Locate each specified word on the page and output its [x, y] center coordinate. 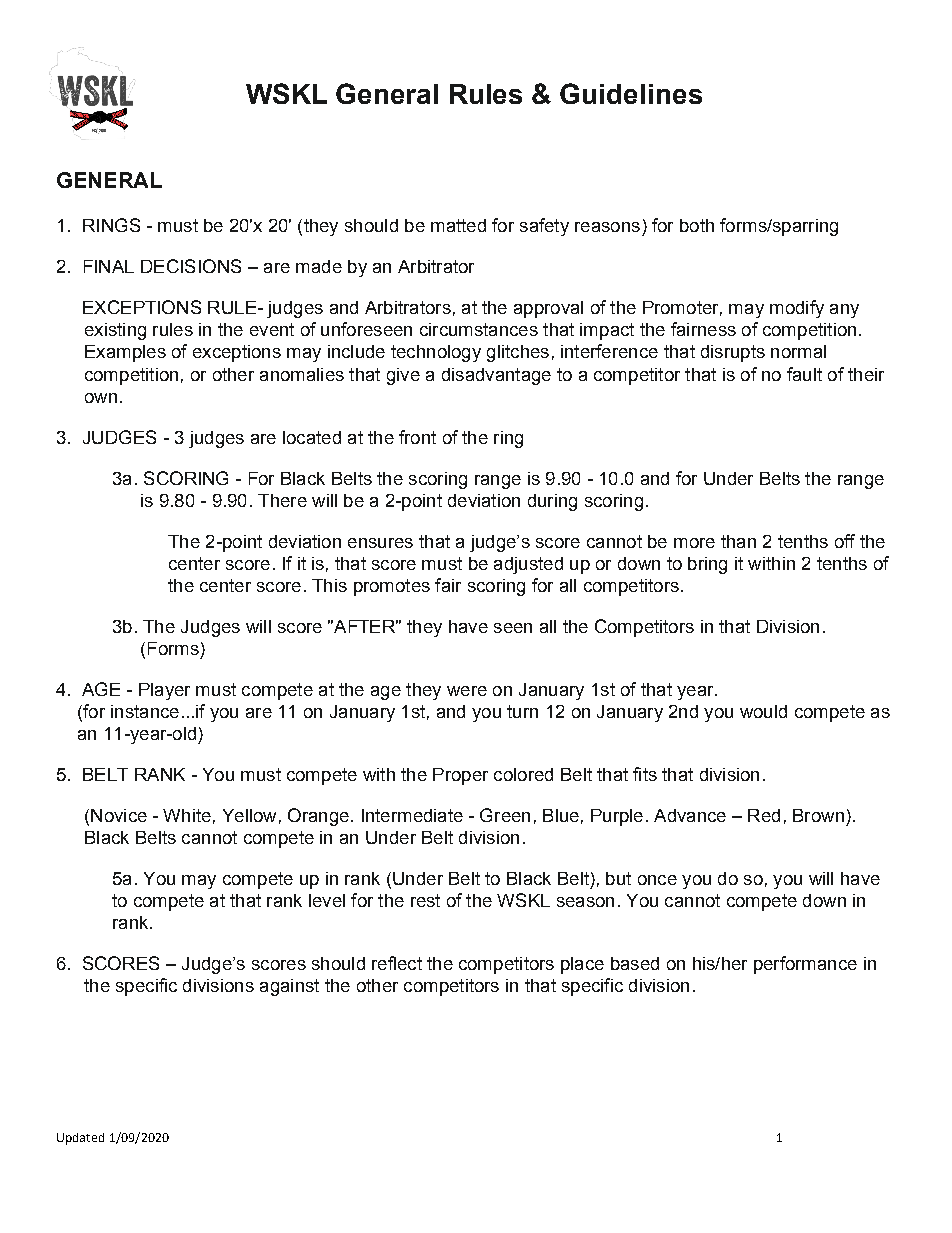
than [738, 541]
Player [164, 691]
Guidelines [631, 93]
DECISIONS [191, 266]
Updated [80, 1139]
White [187, 815]
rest [425, 900]
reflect [397, 963]
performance [805, 965]
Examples [125, 353]
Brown [818, 815]
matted [458, 225]
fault [804, 374]
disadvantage [496, 376]
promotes [392, 587]
